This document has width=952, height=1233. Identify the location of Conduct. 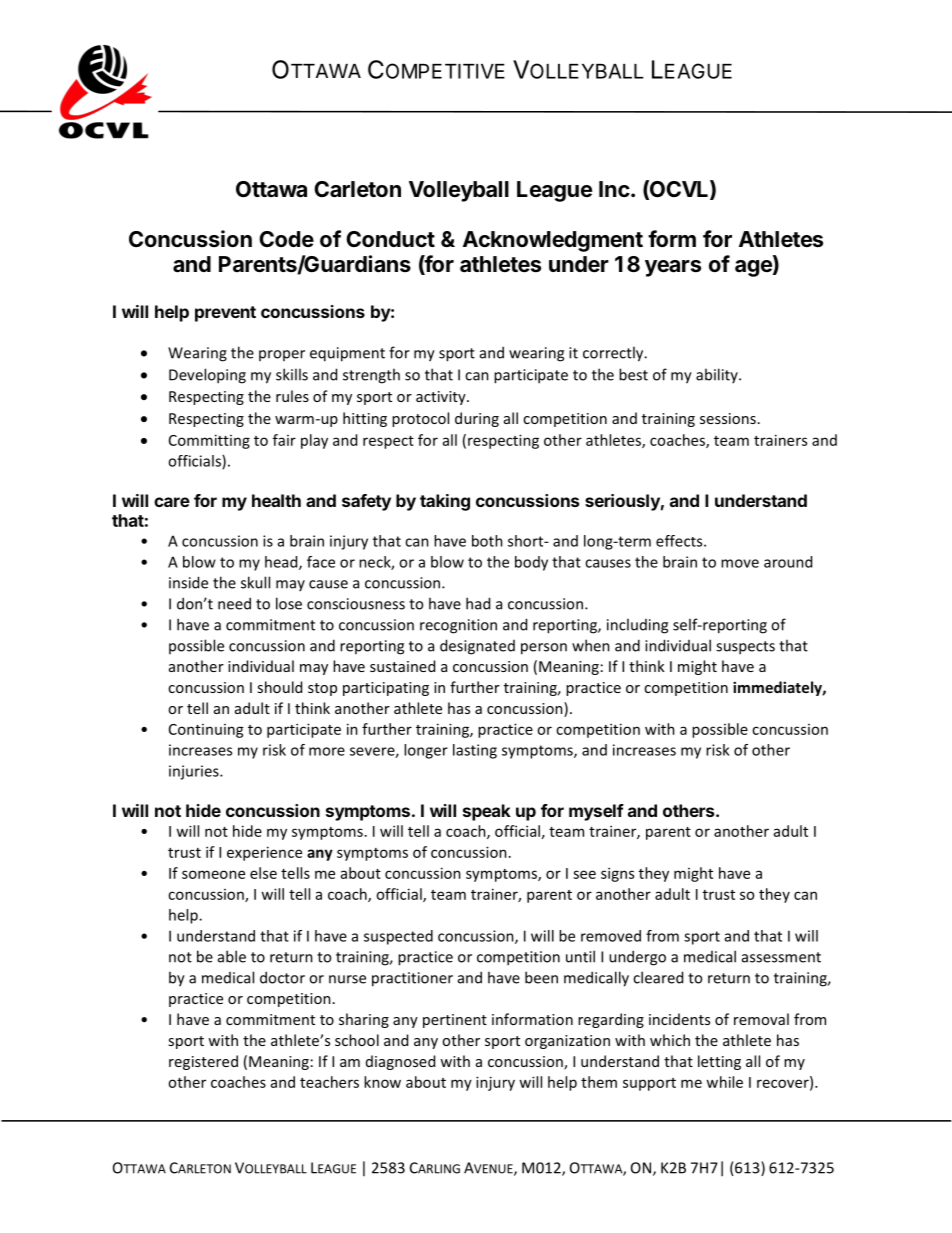
(390, 239).
